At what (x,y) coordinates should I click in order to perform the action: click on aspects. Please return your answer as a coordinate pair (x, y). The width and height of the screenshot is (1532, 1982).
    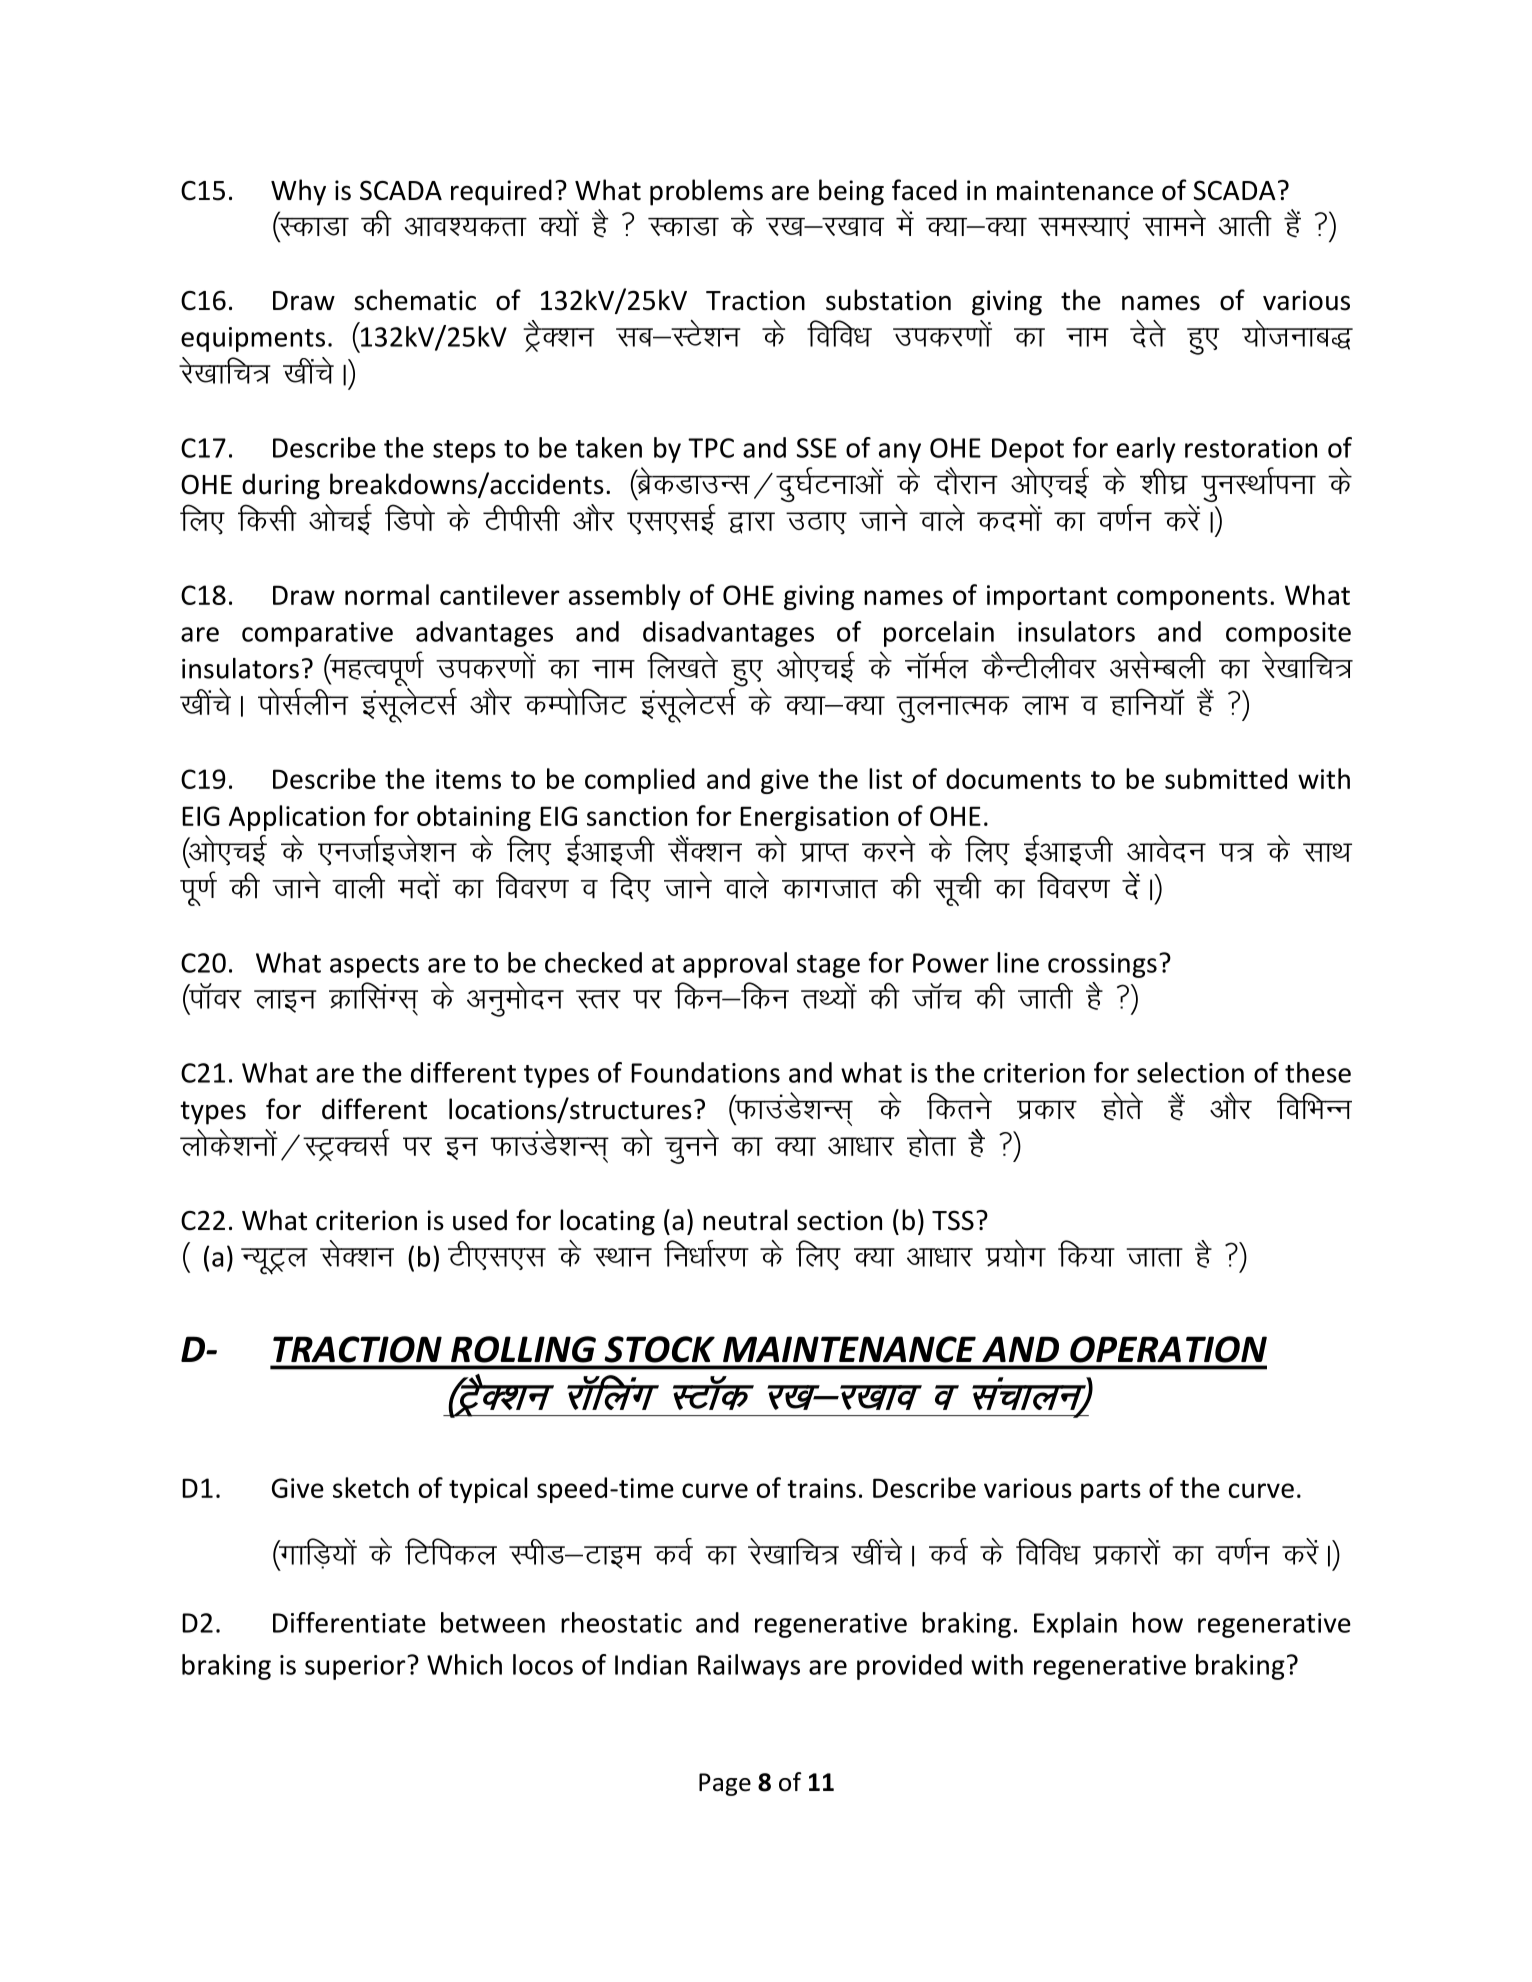
    Looking at the image, I should click on (374, 966).
